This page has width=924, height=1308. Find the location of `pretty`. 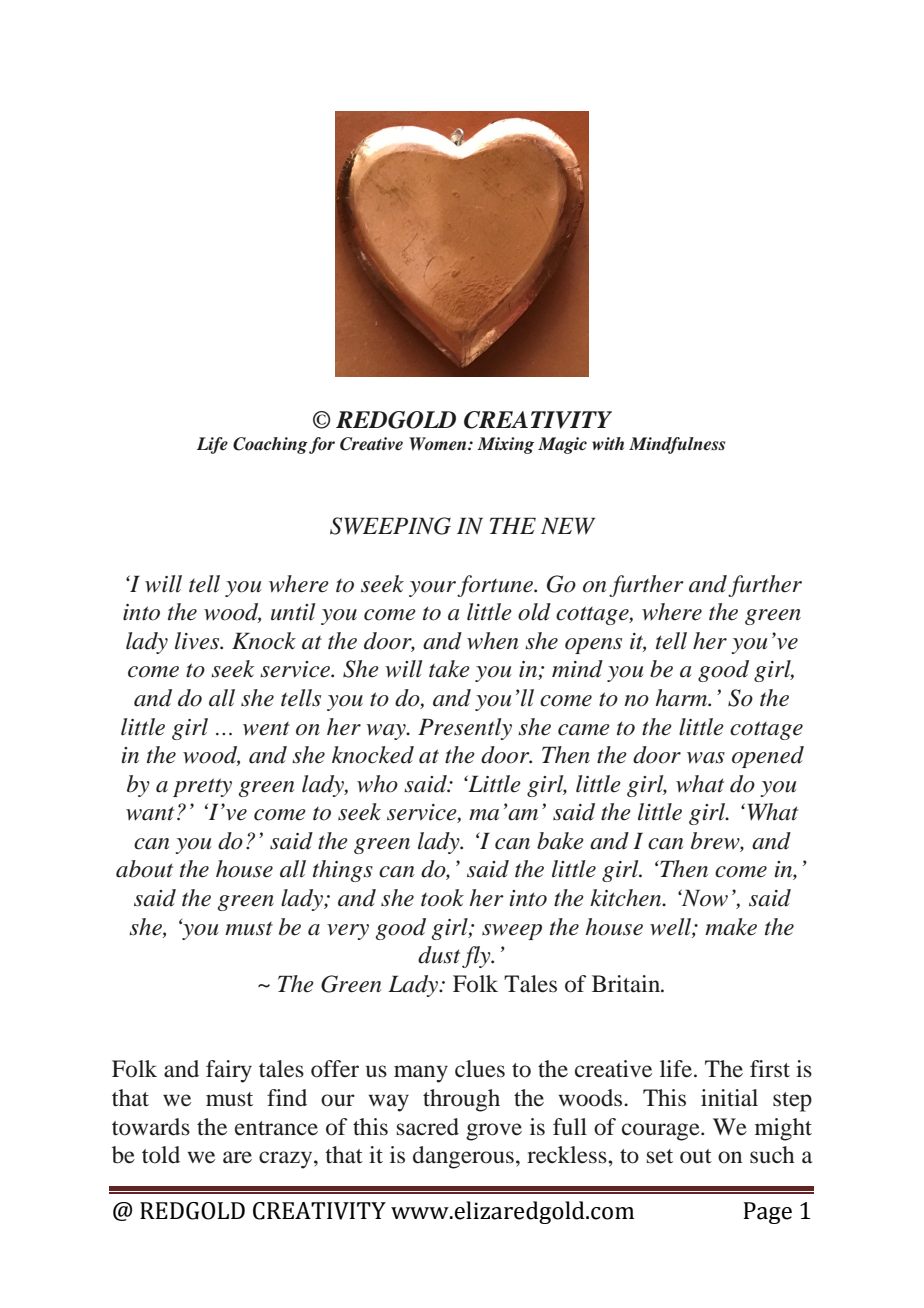

pretty is located at coordinates (202, 787).
